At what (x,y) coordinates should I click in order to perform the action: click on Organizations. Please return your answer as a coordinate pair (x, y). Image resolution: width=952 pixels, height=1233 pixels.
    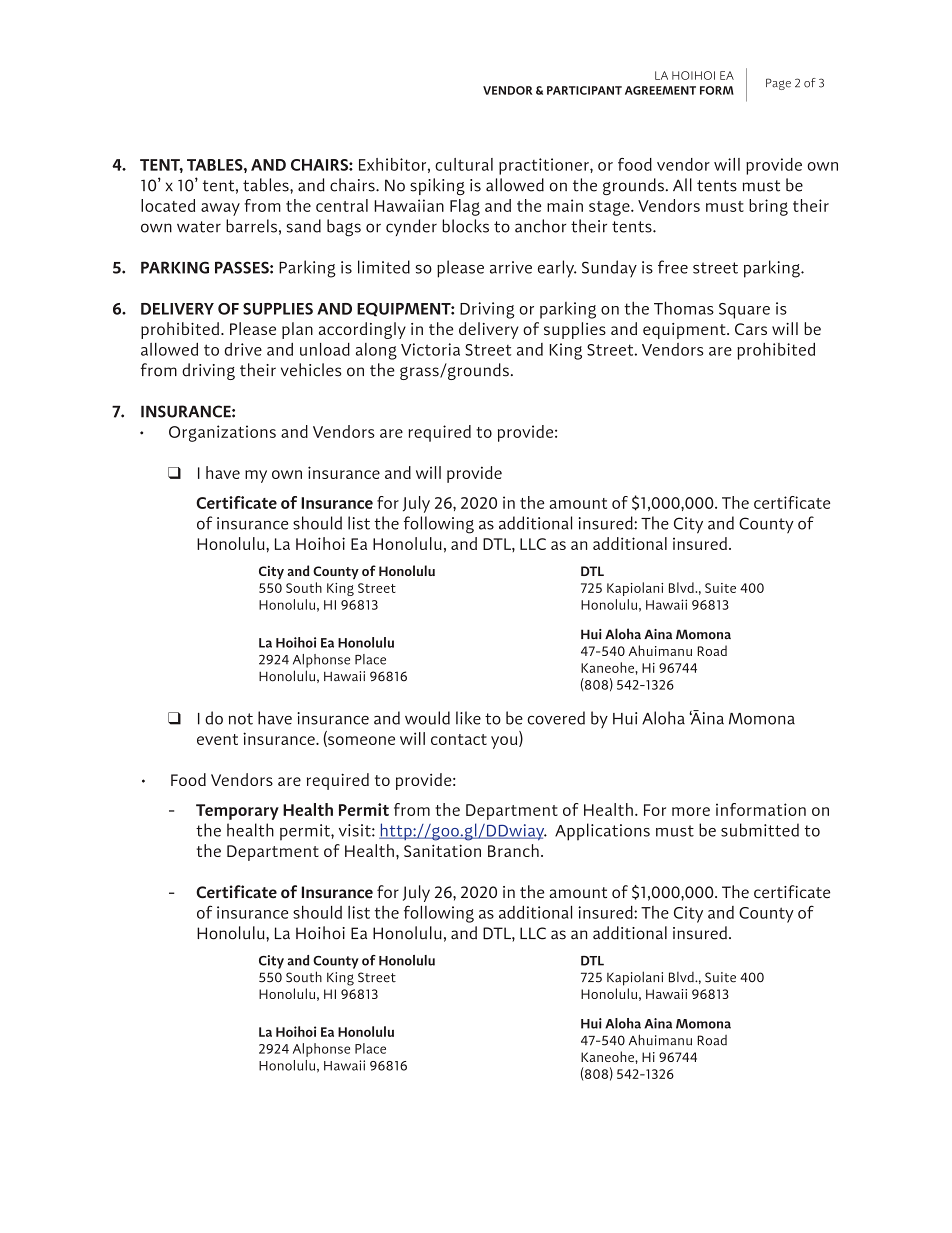
    Looking at the image, I should click on (222, 433).
